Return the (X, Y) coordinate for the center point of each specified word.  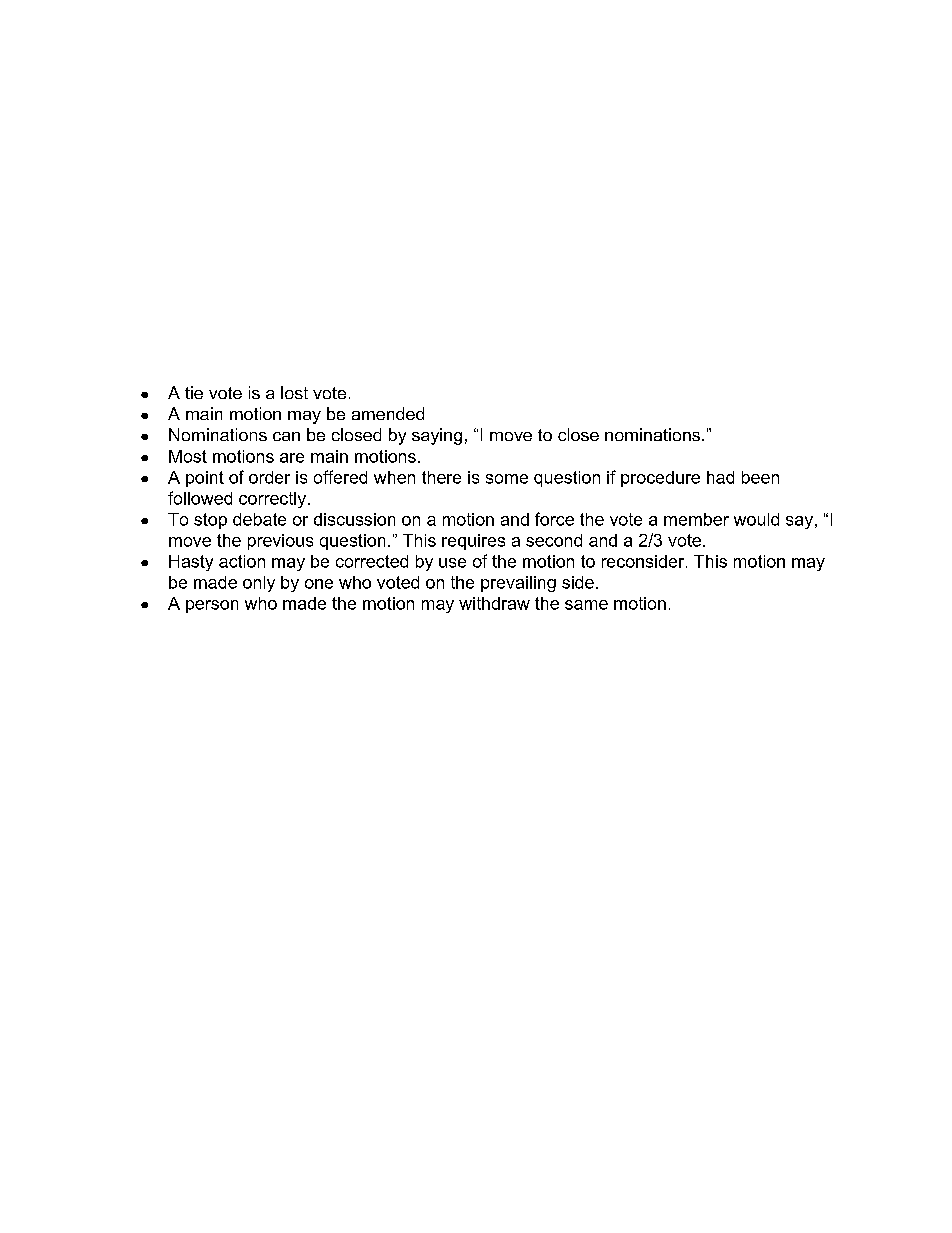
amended (388, 413)
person (212, 606)
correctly (272, 500)
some (507, 479)
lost (294, 392)
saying (437, 436)
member (696, 519)
